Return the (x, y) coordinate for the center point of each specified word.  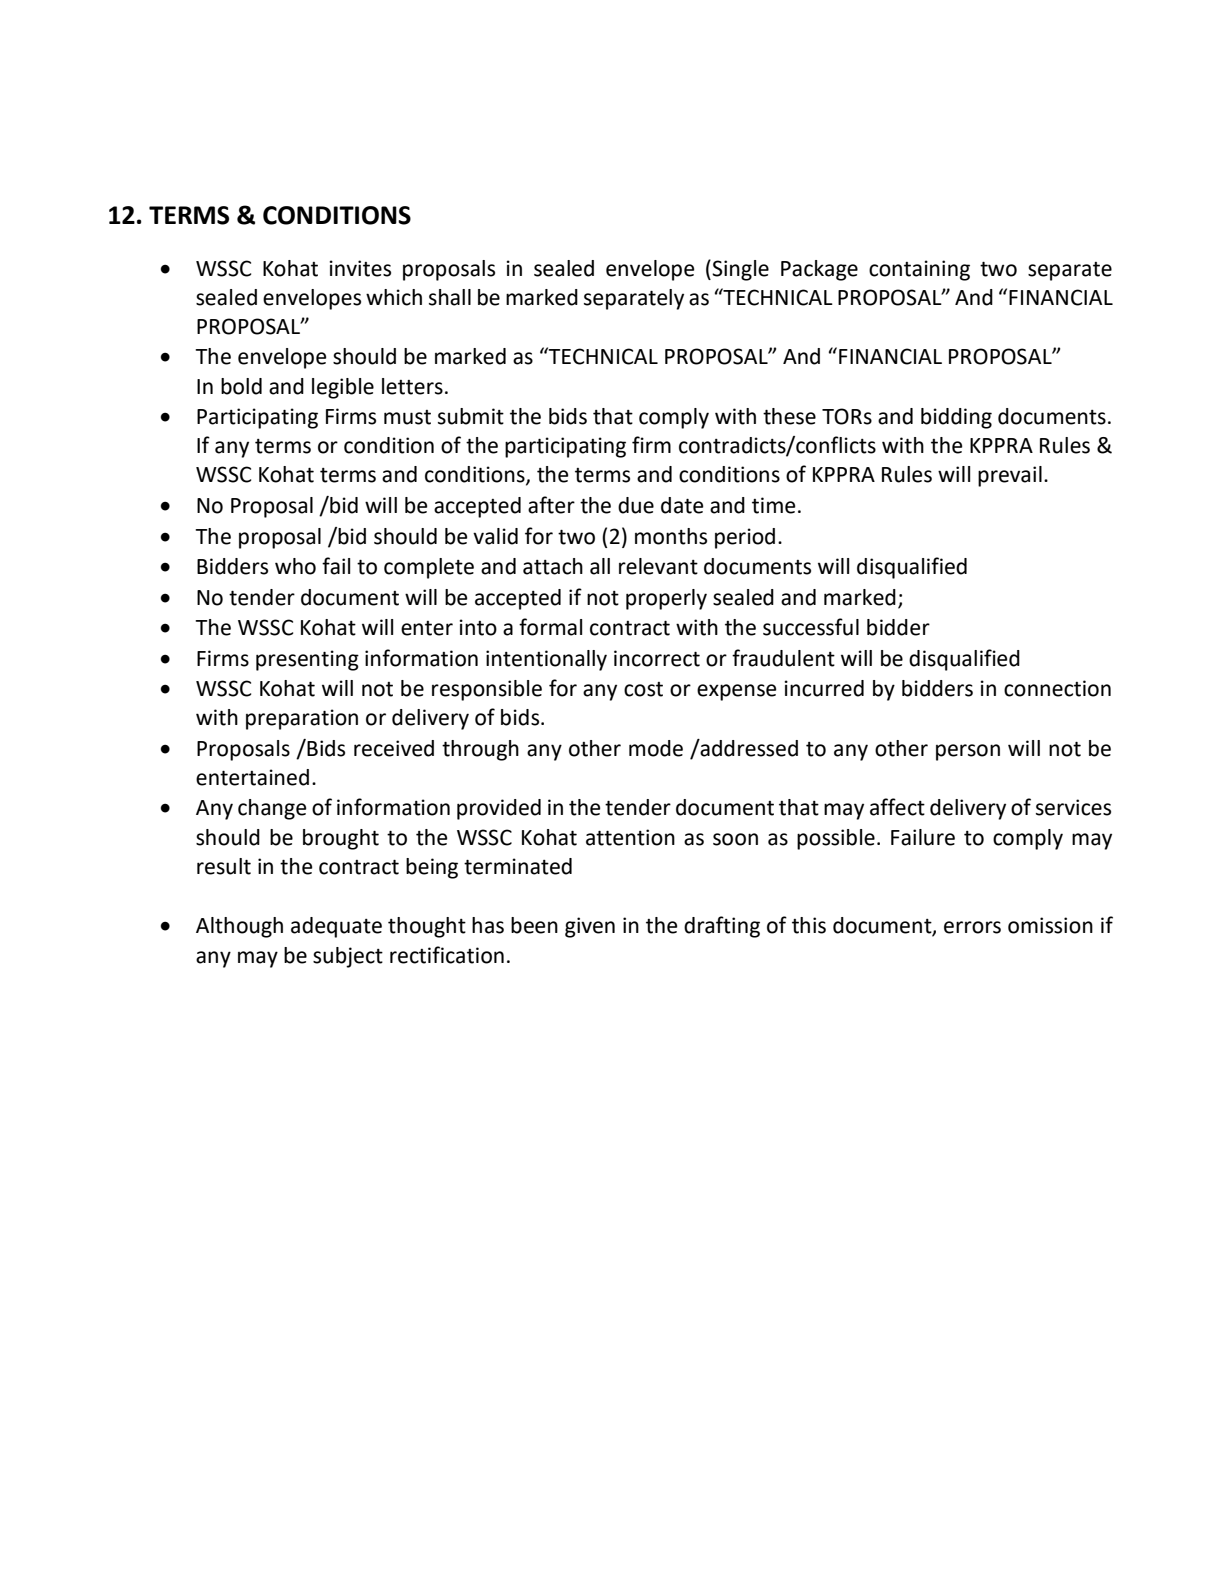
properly (666, 599)
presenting (307, 660)
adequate (336, 927)
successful (811, 627)
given (590, 927)
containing (919, 270)
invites (360, 268)
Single (739, 270)
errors (972, 927)
